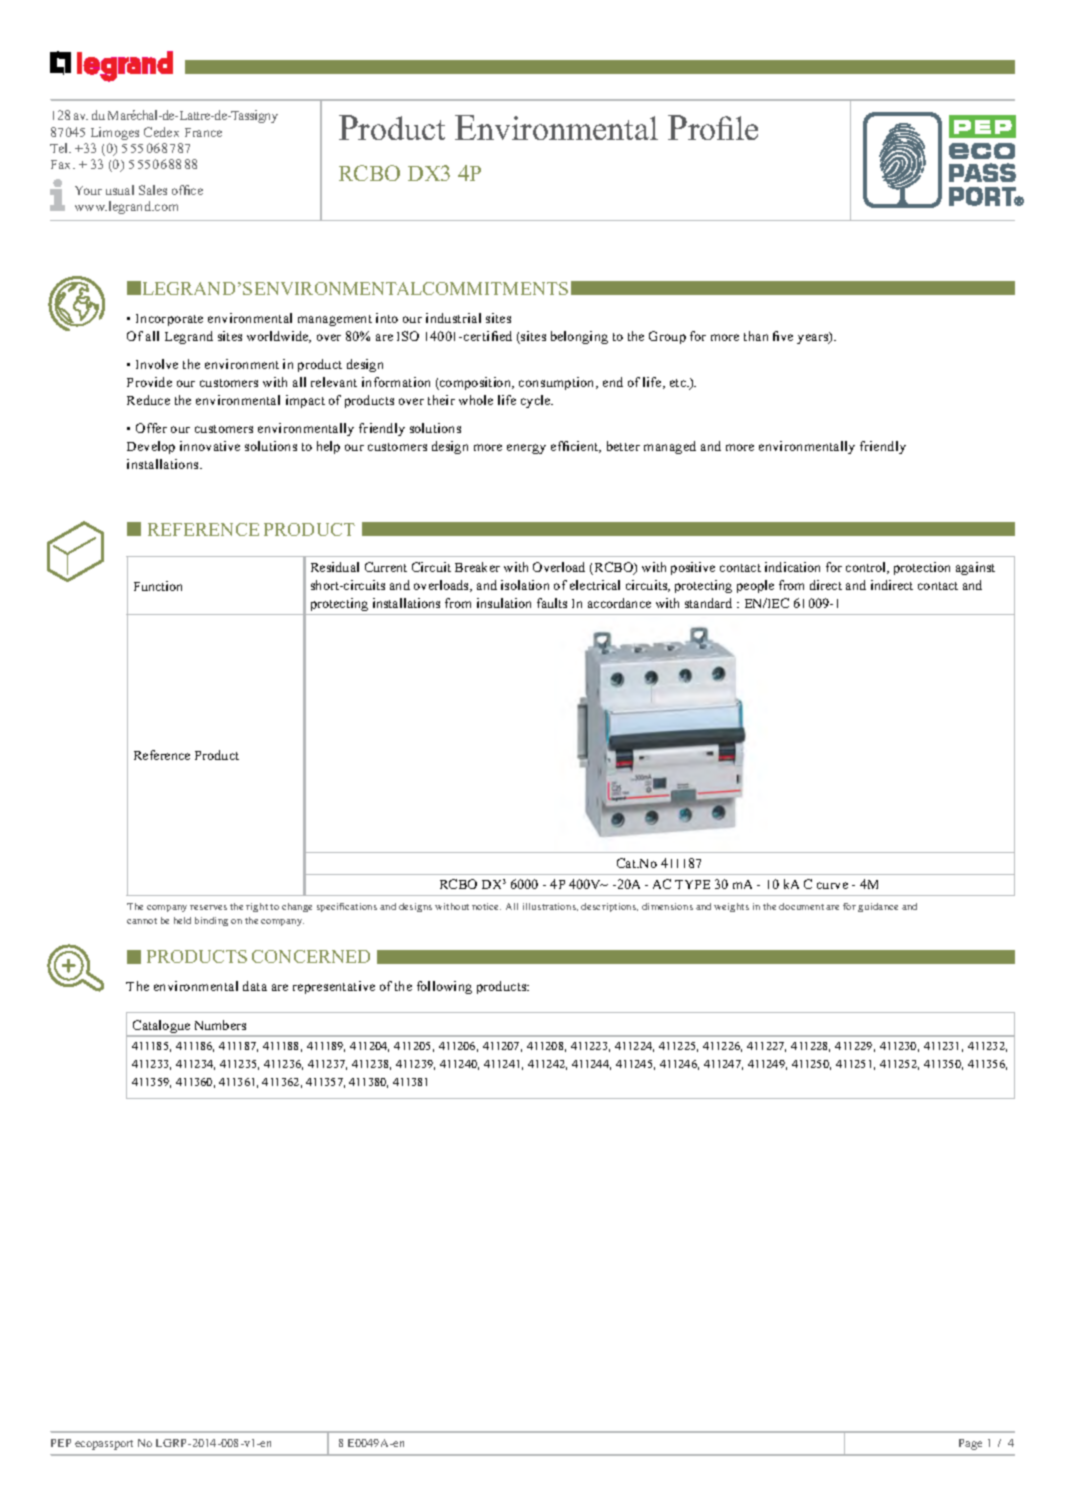 The width and height of the document is (1066, 1507). Describe the element at coordinates (61, 1443) in the document. I see `PEP` at that location.
